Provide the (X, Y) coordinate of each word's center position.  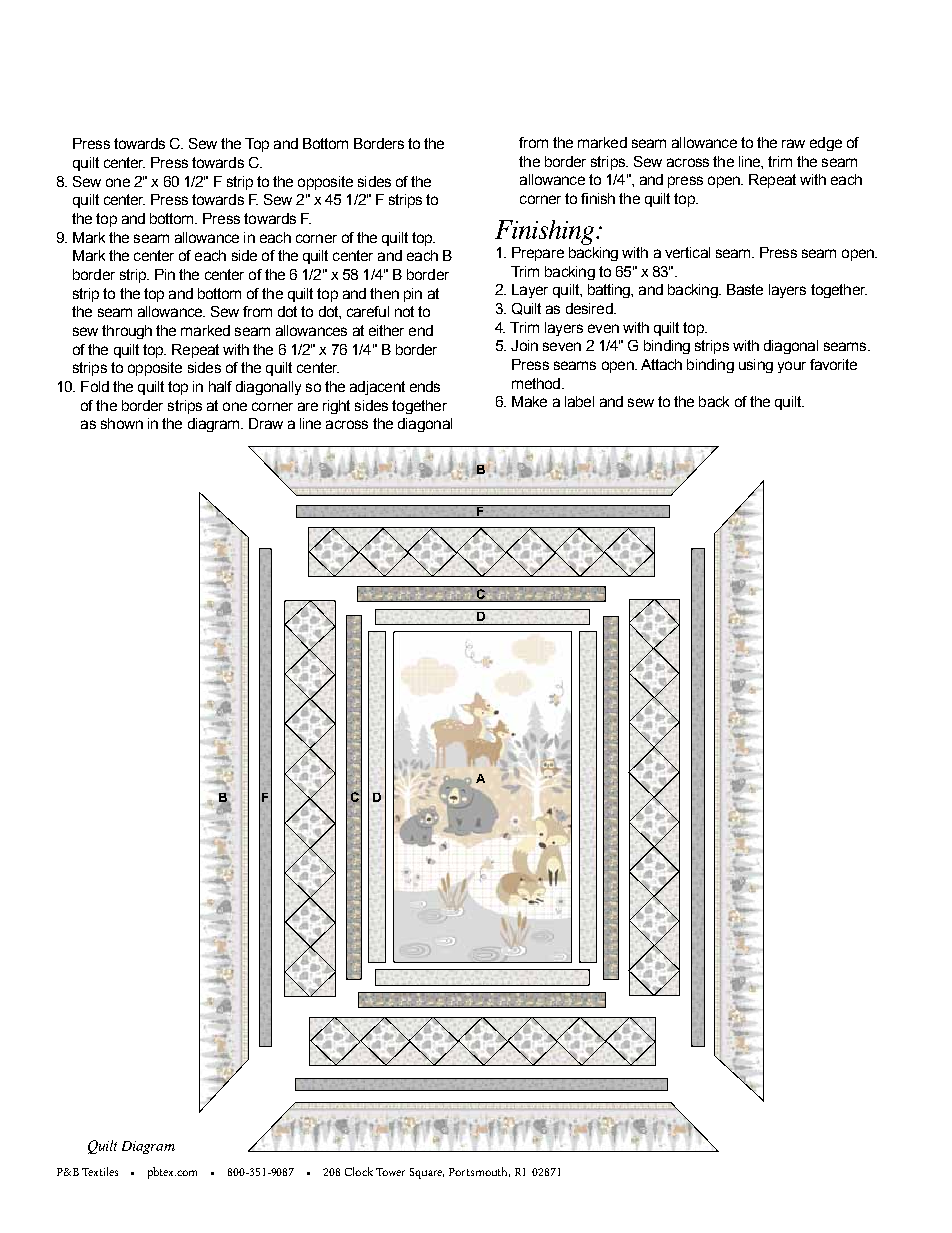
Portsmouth (479, 1172)
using (756, 366)
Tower (390, 1172)
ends (425, 386)
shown (122, 423)
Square (427, 1173)
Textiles (100, 1171)
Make (529, 401)
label (579, 401)
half (220, 386)
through (127, 332)
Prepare (538, 254)
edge (826, 144)
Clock (359, 1171)
